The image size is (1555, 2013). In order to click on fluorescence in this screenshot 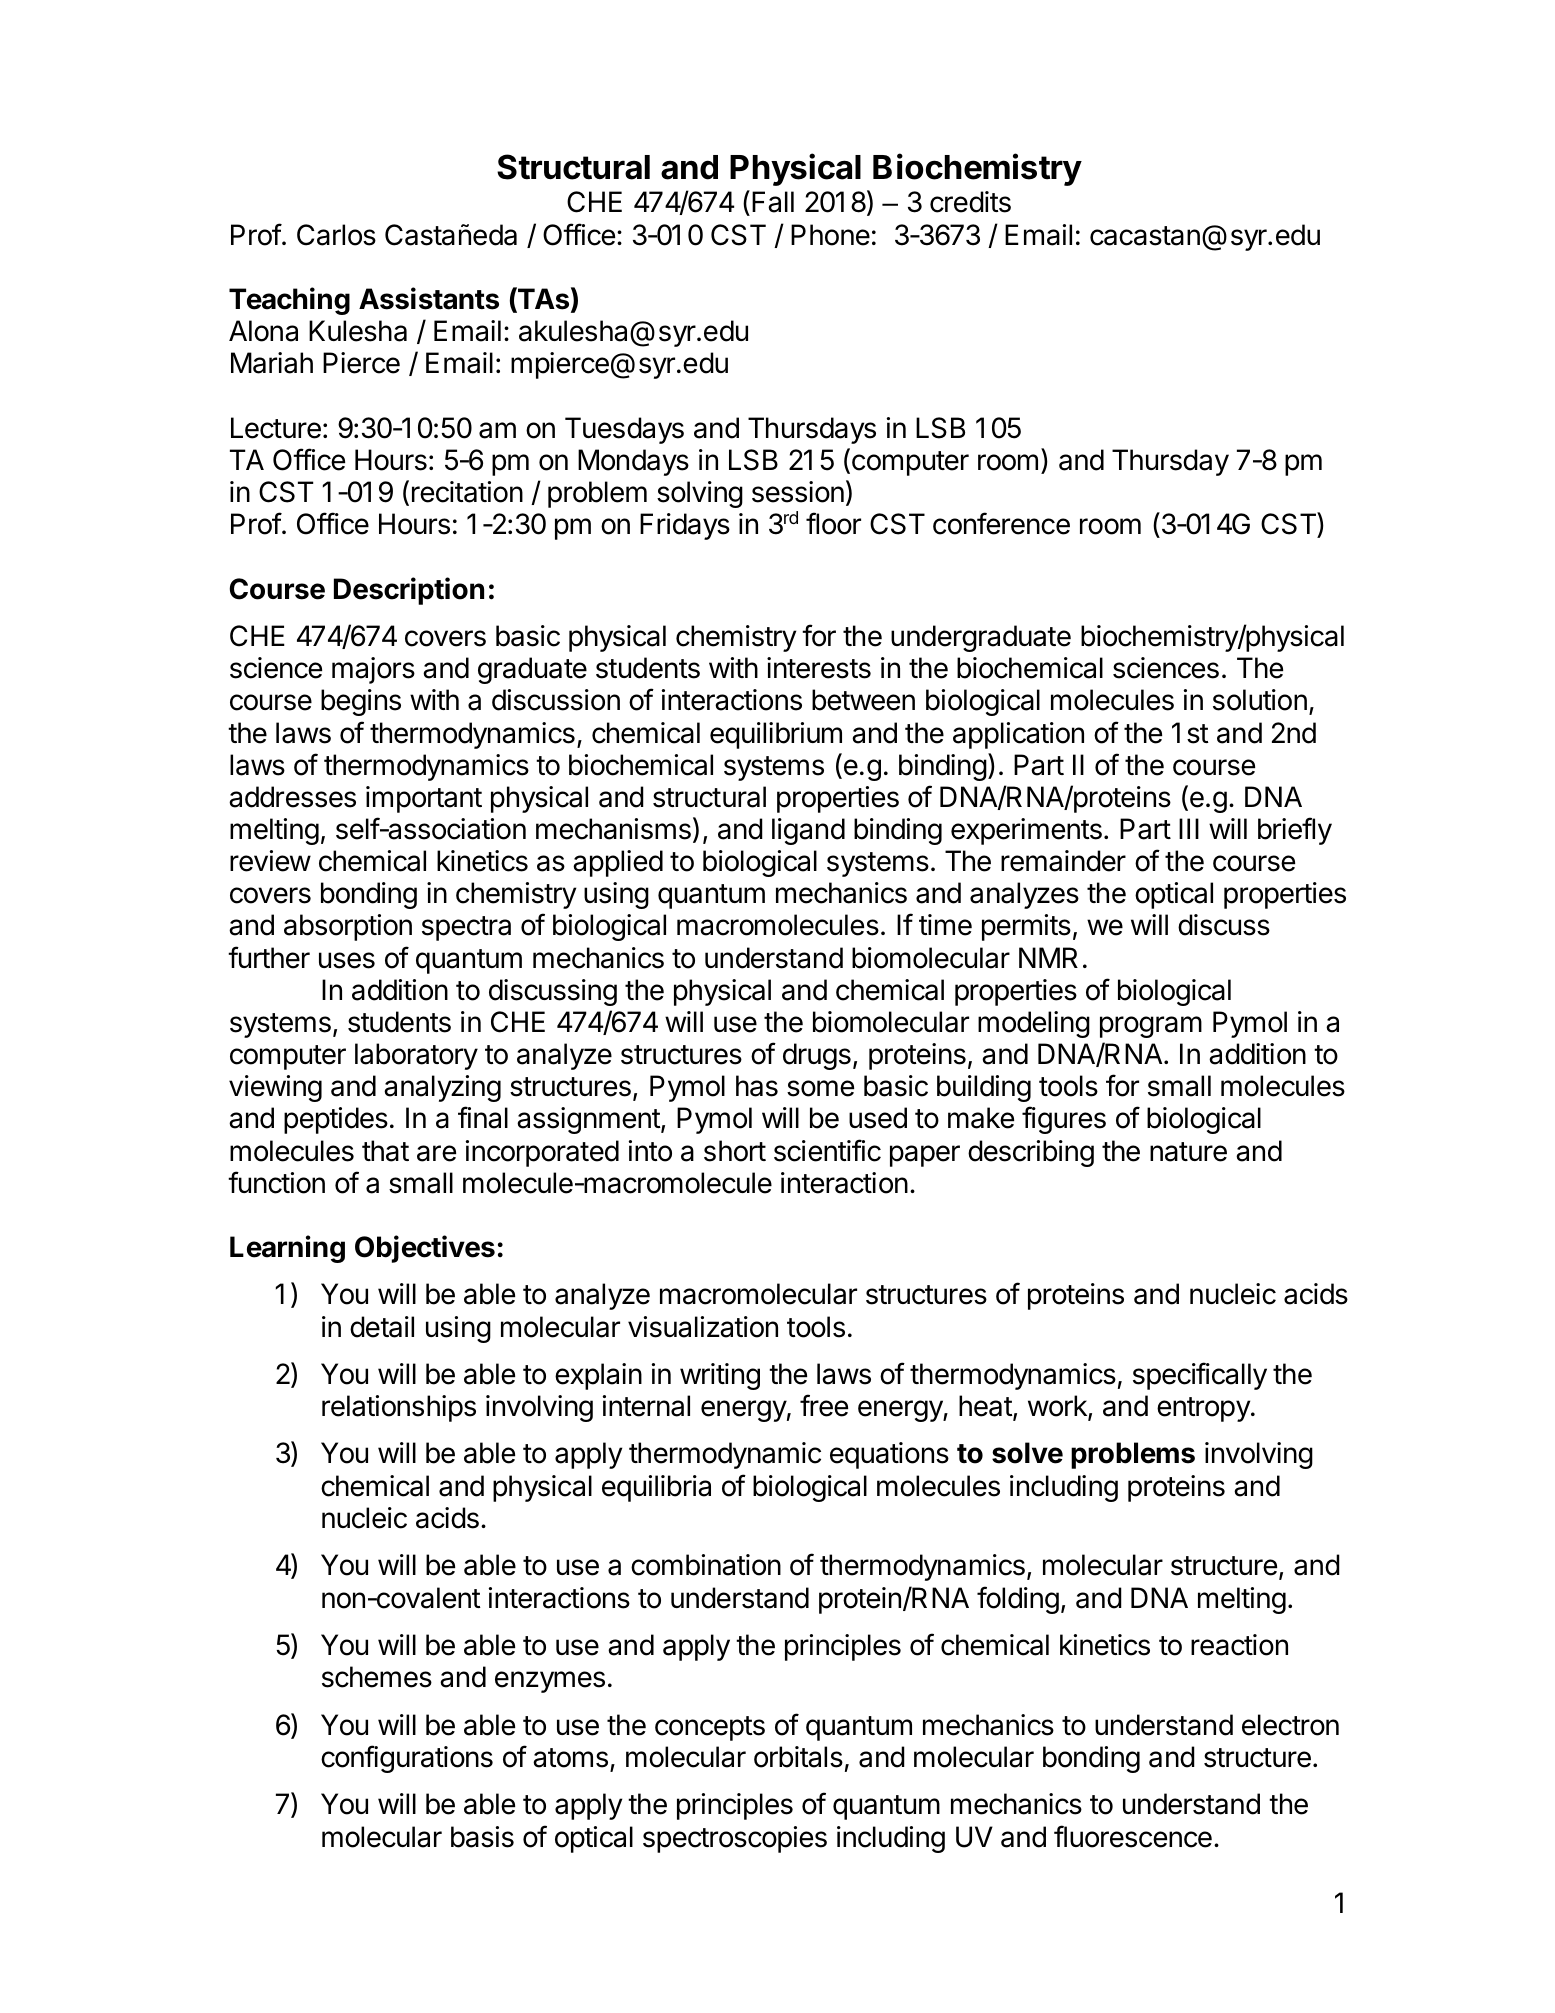, I will do `click(1133, 1836)`.
